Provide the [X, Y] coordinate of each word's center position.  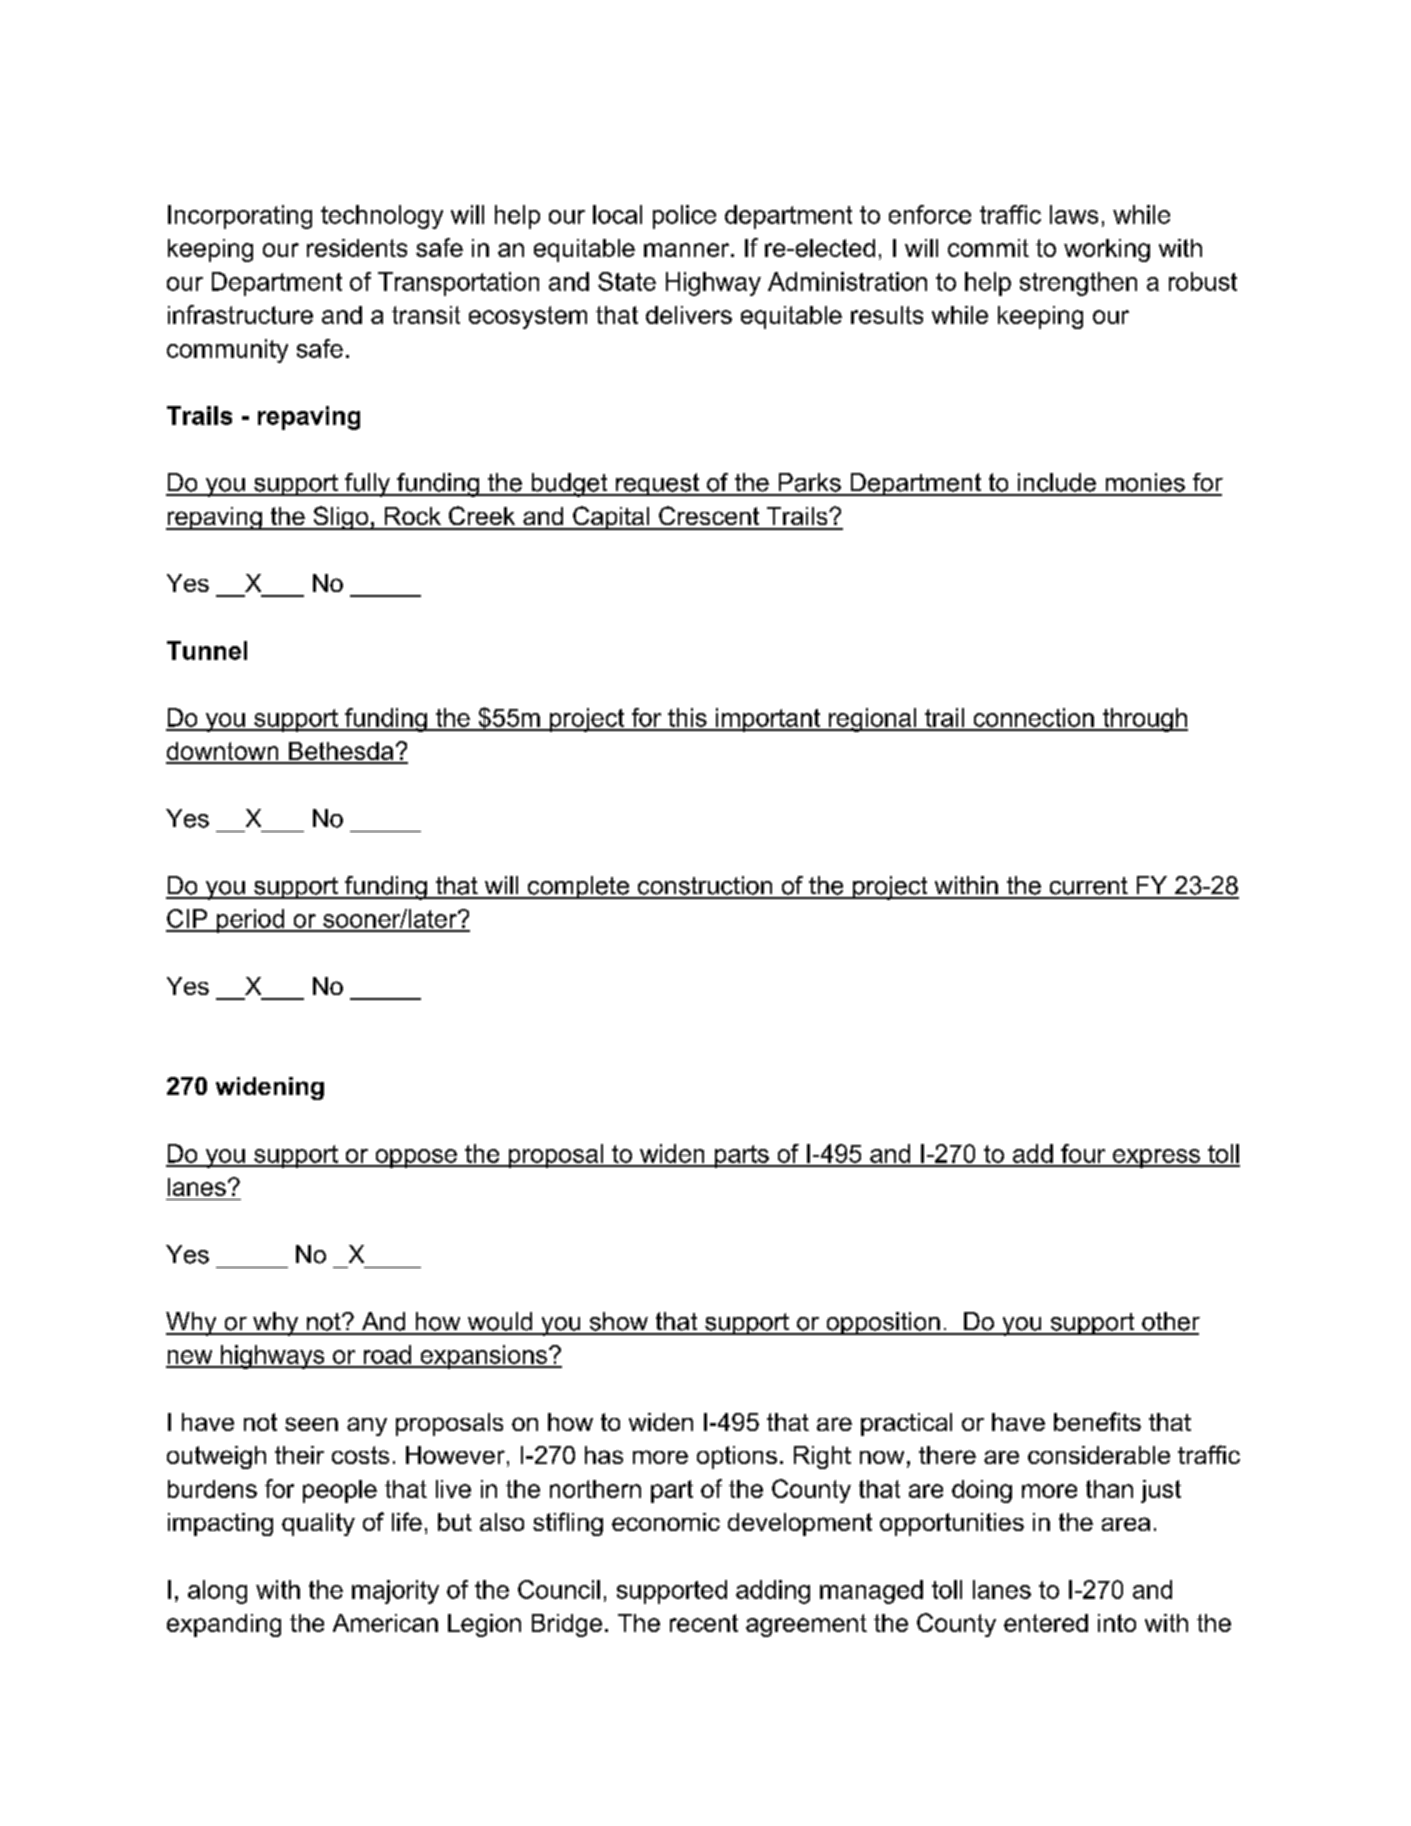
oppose [416, 1158]
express [1156, 1158]
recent [704, 1623]
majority [395, 1592]
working [1107, 250]
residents [357, 248]
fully [368, 485]
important [768, 720]
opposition [883, 1323]
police [684, 217]
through [1144, 720]
